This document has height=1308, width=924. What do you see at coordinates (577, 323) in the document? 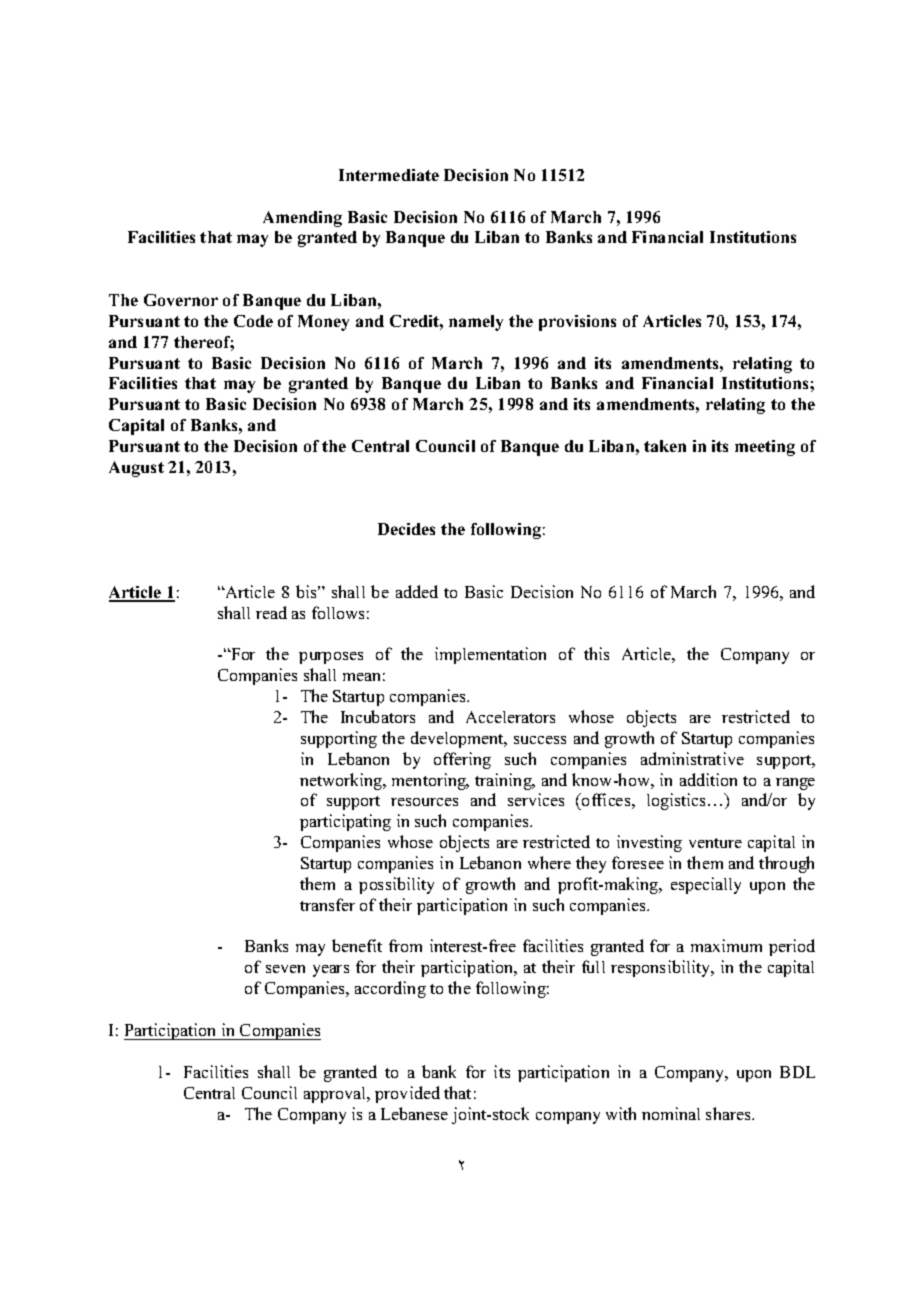
I see `provisions` at bounding box center [577, 323].
